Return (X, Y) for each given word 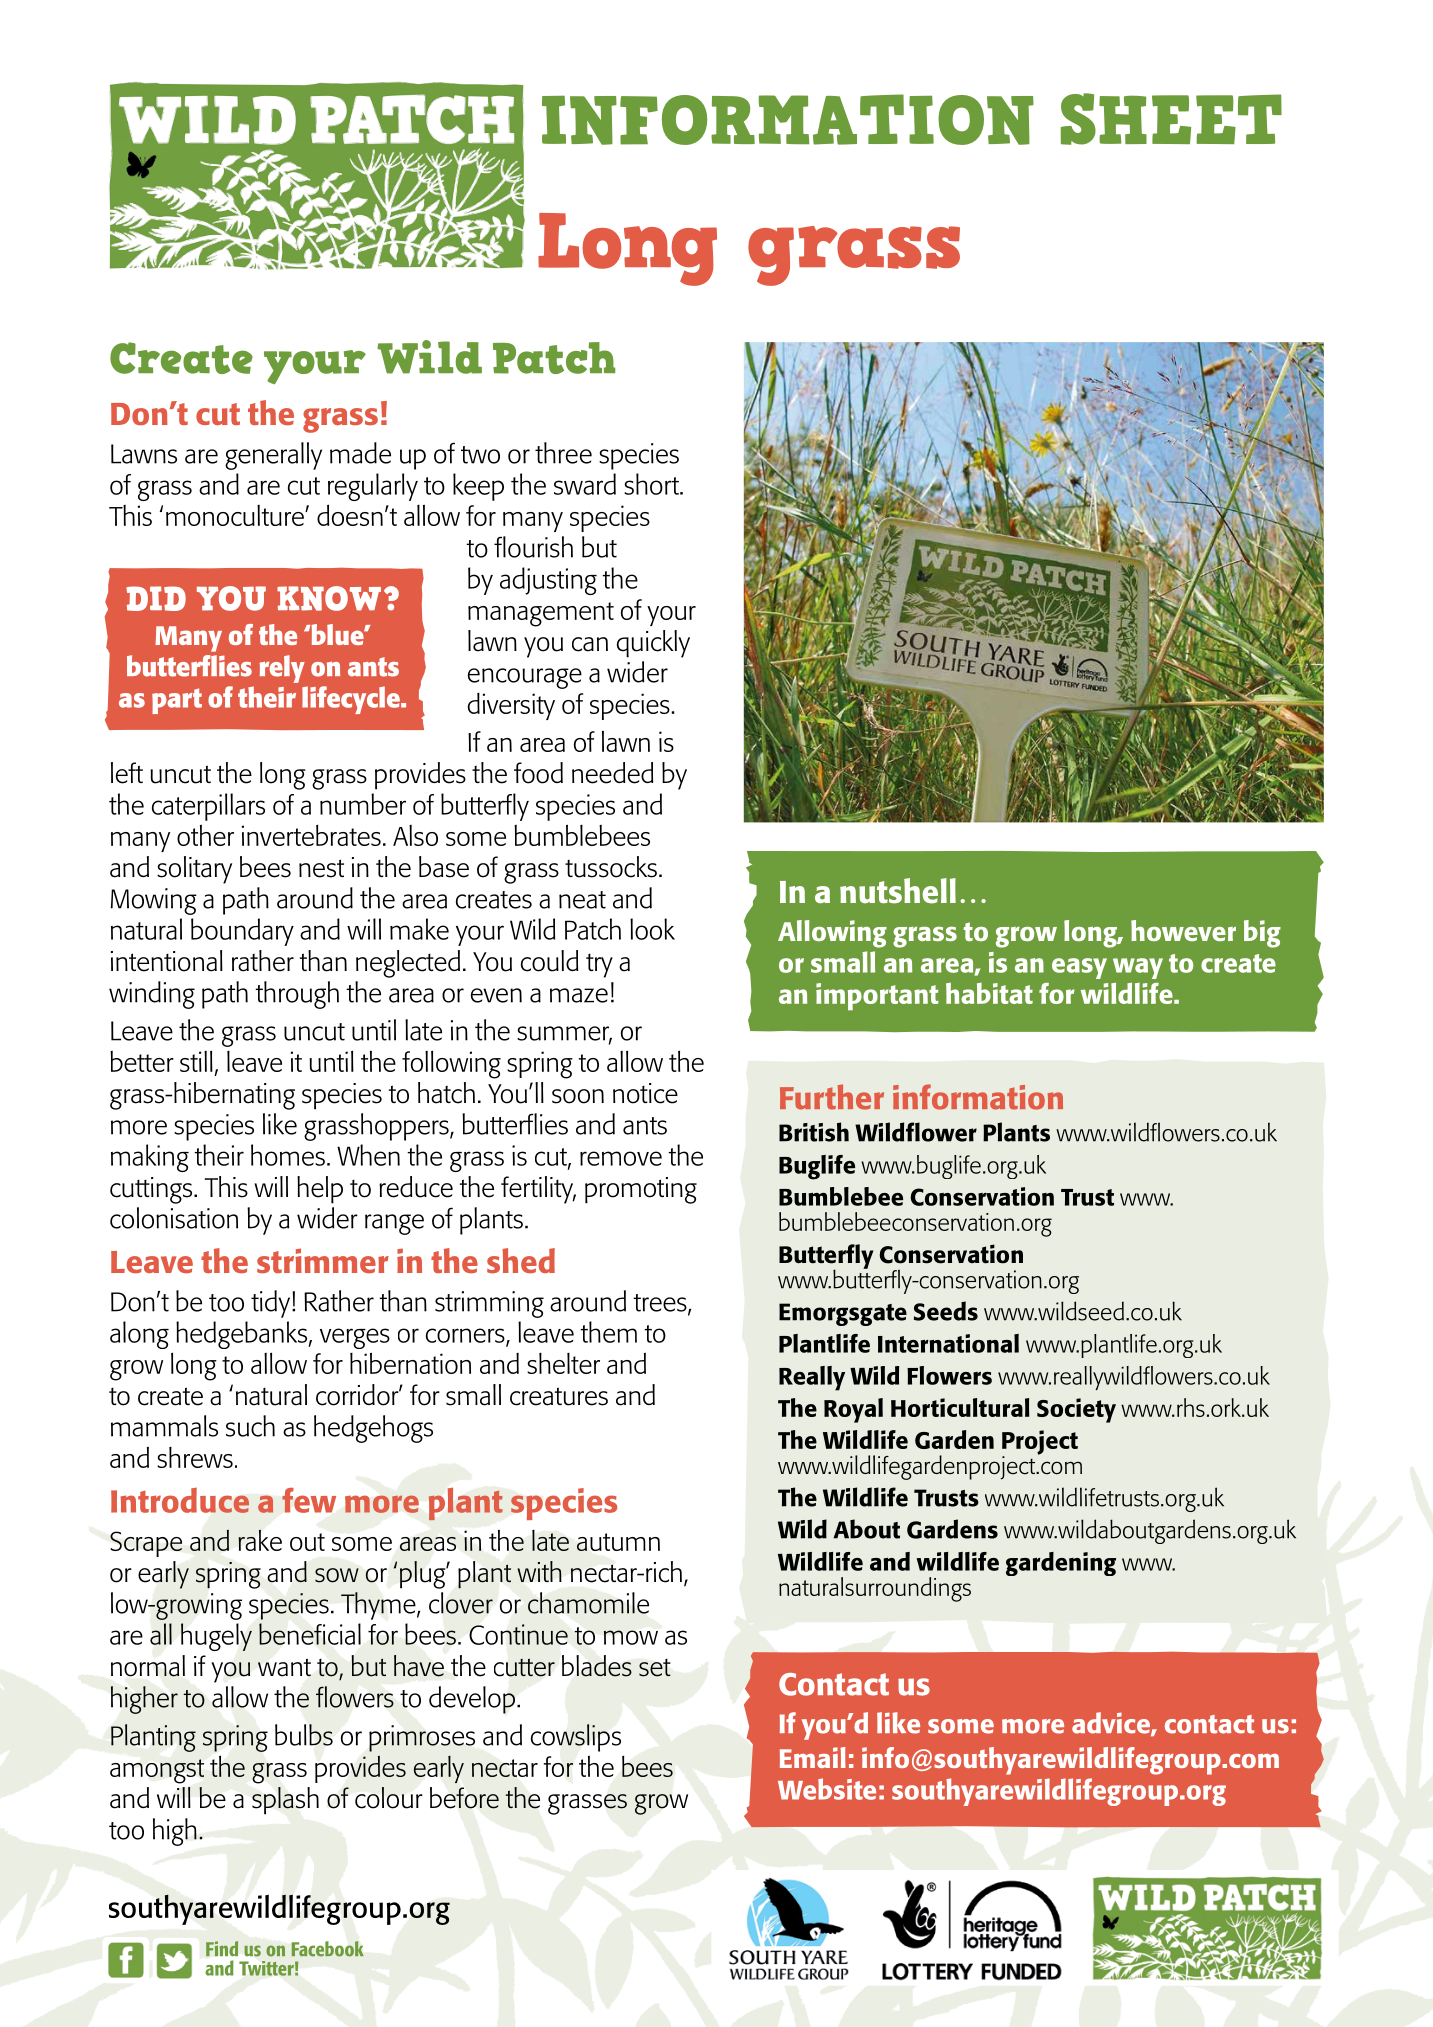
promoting (641, 1190)
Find (222, 1948)
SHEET (1171, 119)
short (652, 484)
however (1183, 930)
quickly (653, 644)
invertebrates (311, 835)
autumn (618, 1542)
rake (260, 1540)
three (563, 453)
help (320, 1190)
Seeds (946, 1311)
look (652, 929)
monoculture (236, 515)
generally (273, 456)
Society (1076, 1410)
